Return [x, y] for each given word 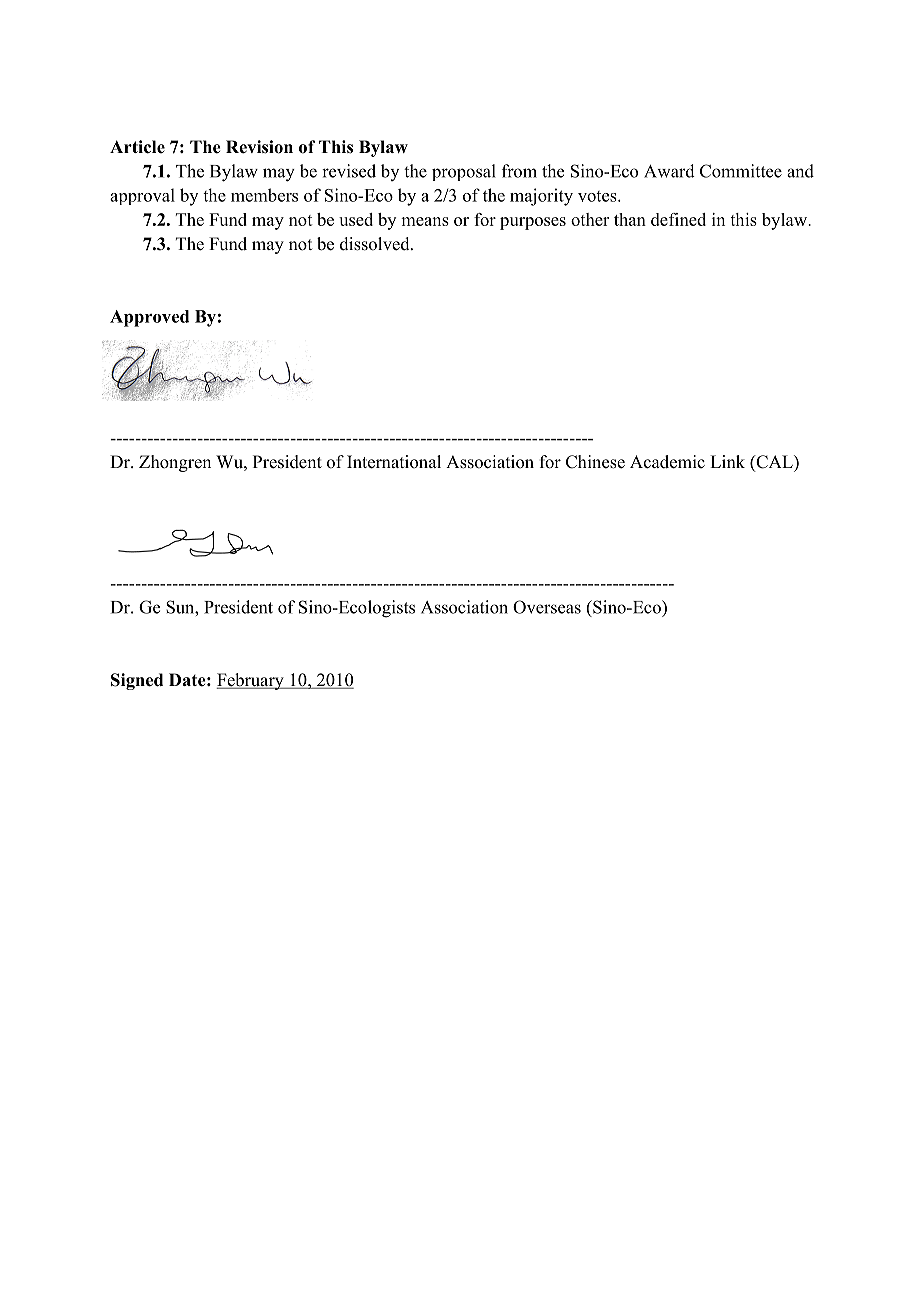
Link [727, 461]
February [251, 681]
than [630, 219]
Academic [667, 462]
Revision [259, 147]
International [394, 462]
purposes [533, 223]
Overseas [547, 607]
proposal [464, 172]
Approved [149, 318]
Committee [741, 171]
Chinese [595, 462]
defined [678, 219]
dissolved [376, 244]
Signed [137, 681]
